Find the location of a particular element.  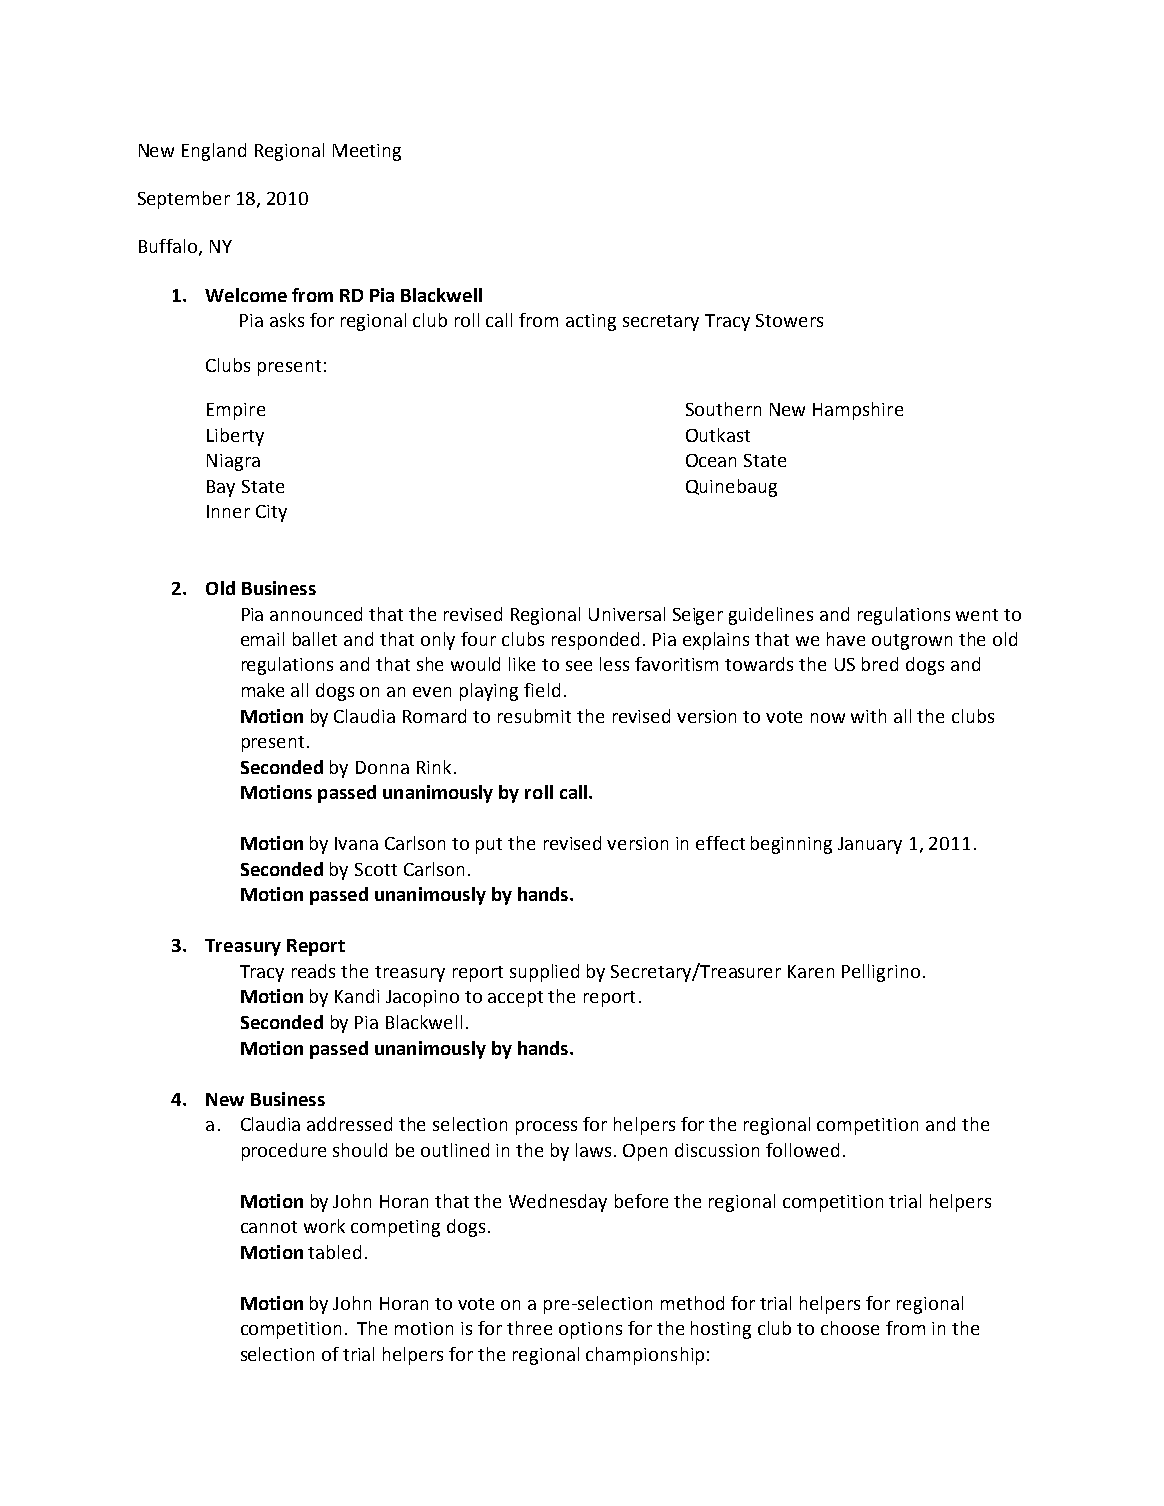

choose is located at coordinates (850, 1328).
